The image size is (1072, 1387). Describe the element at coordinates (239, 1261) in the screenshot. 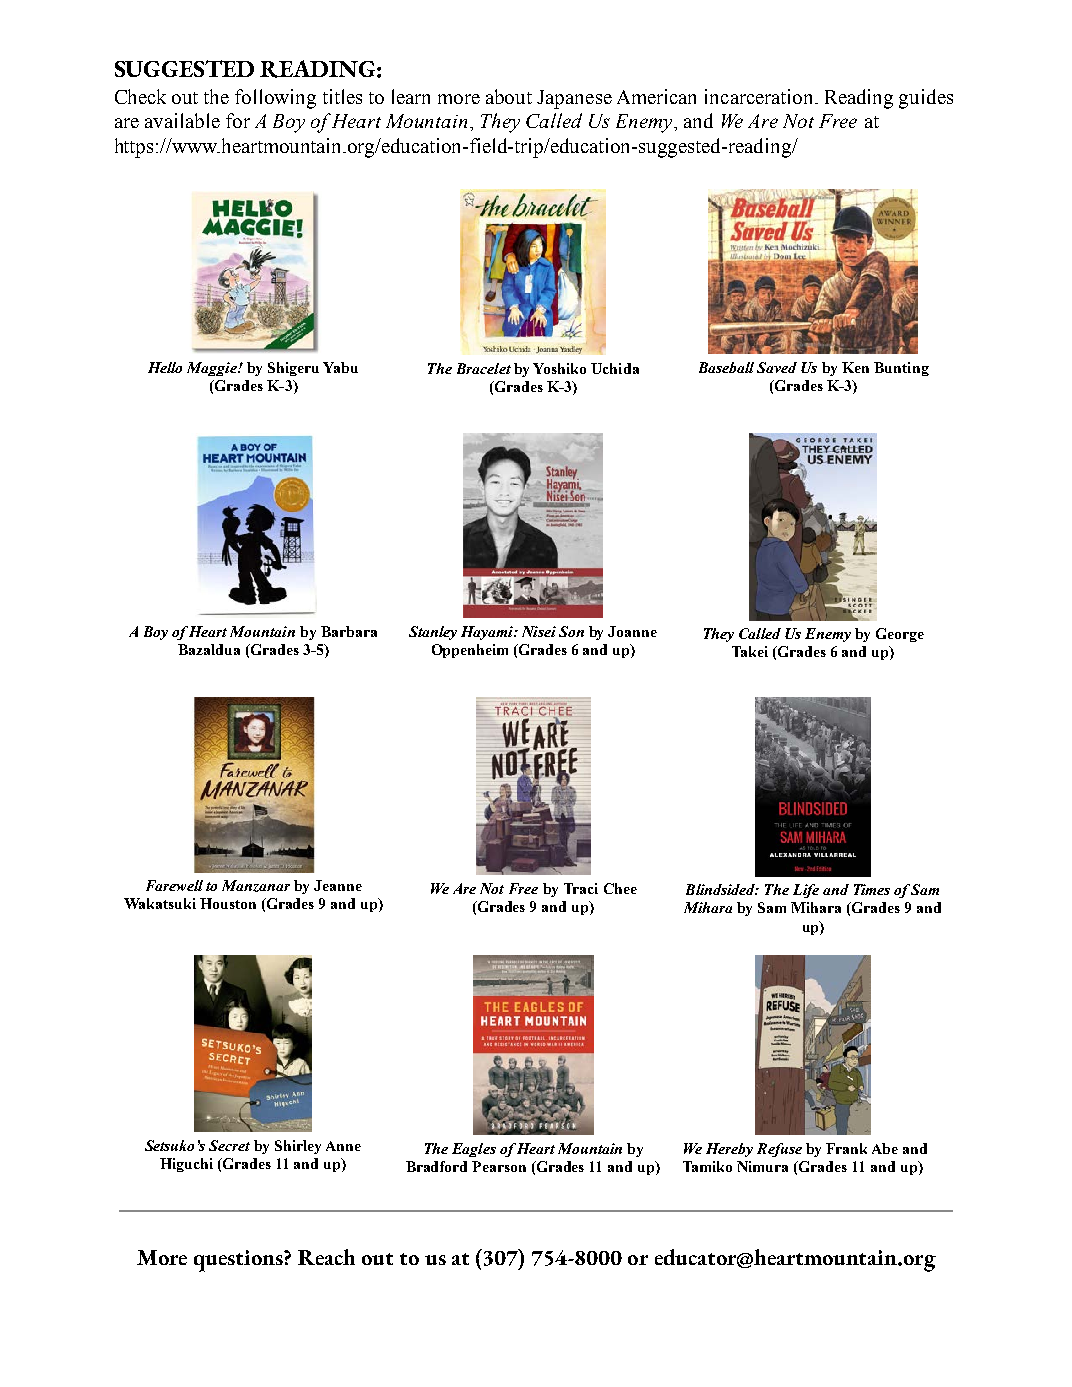

I see `questions` at that location.
